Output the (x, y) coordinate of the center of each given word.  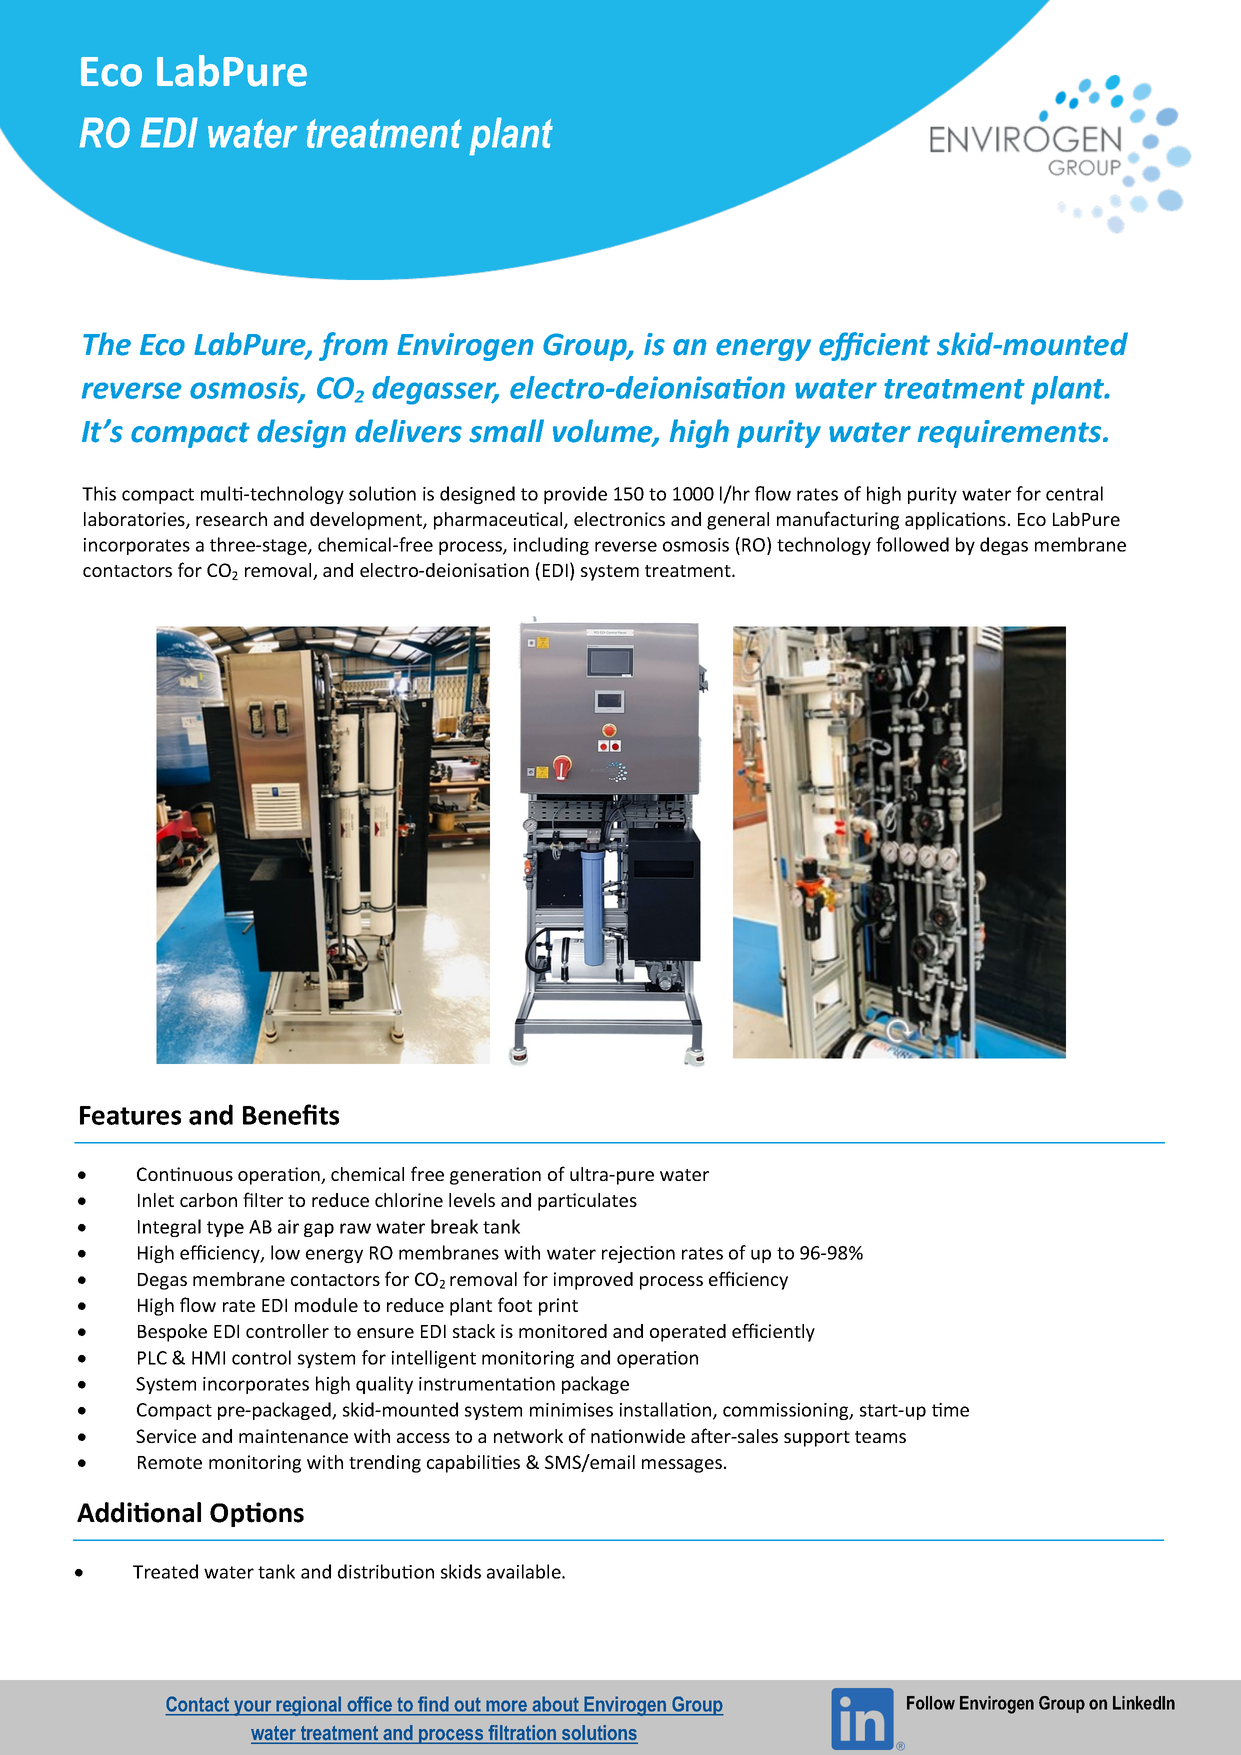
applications (955, 521)
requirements (1010, 434)
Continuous (185, 1174)
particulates (587, 1202)
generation (495, 1176)
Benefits (291, 1114)
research (231, 519)
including (551, 546)
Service (166, 1436)
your (253, 1708)
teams (880, 1437)
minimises (571, 1410)
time (950, 1410)
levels (472, 1200)
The (107, 344)
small (506, 431)
